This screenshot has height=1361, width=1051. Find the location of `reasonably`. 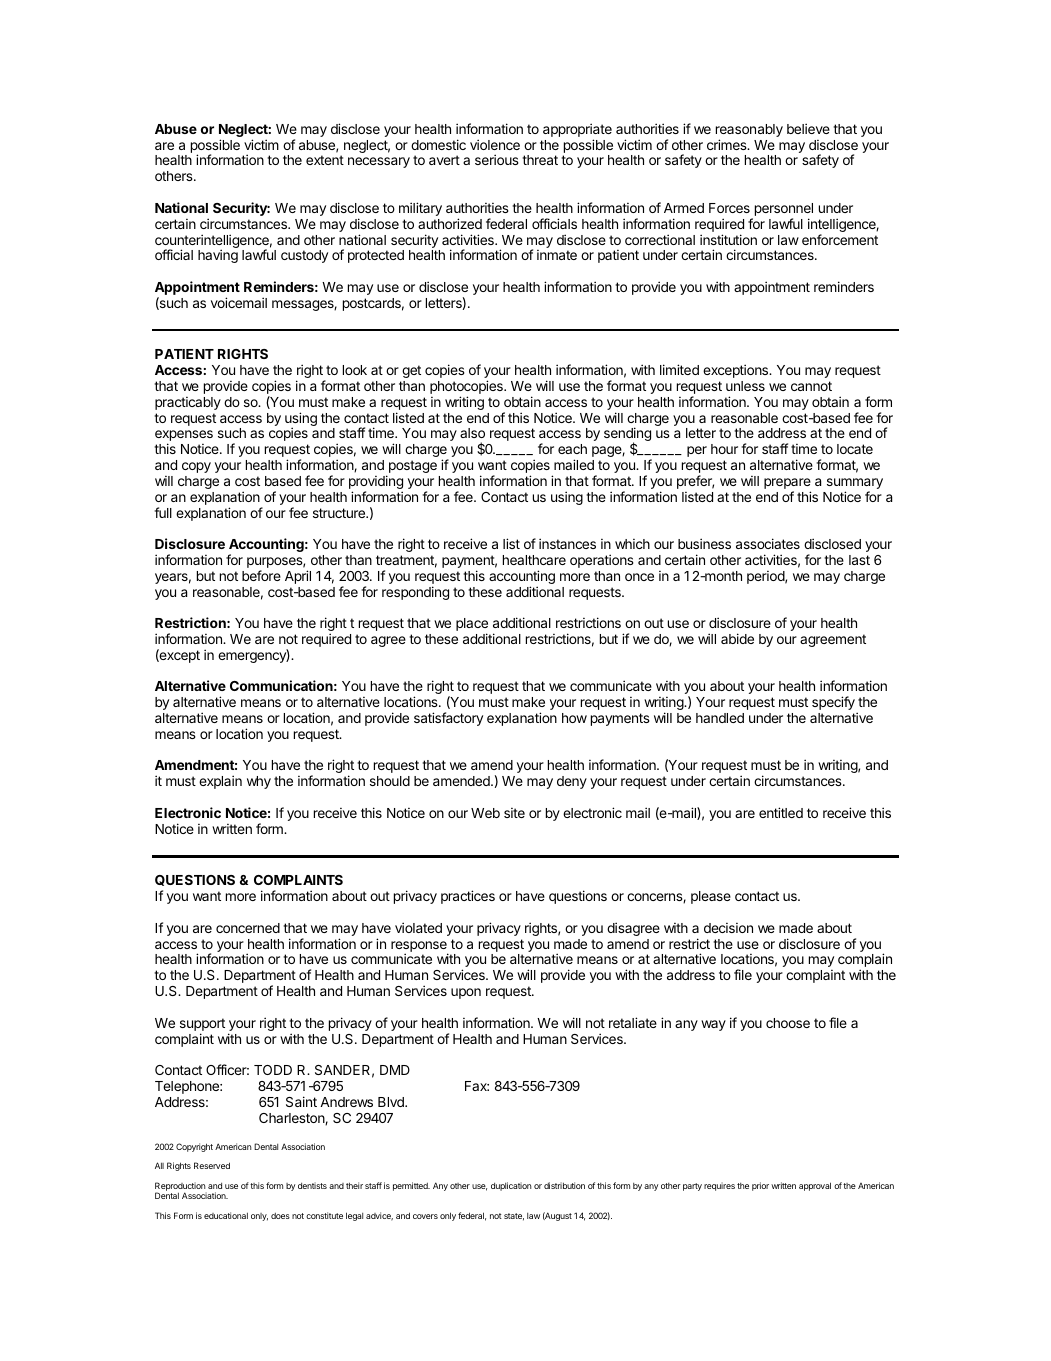

reasonably is located at coordinates (749, 130).
